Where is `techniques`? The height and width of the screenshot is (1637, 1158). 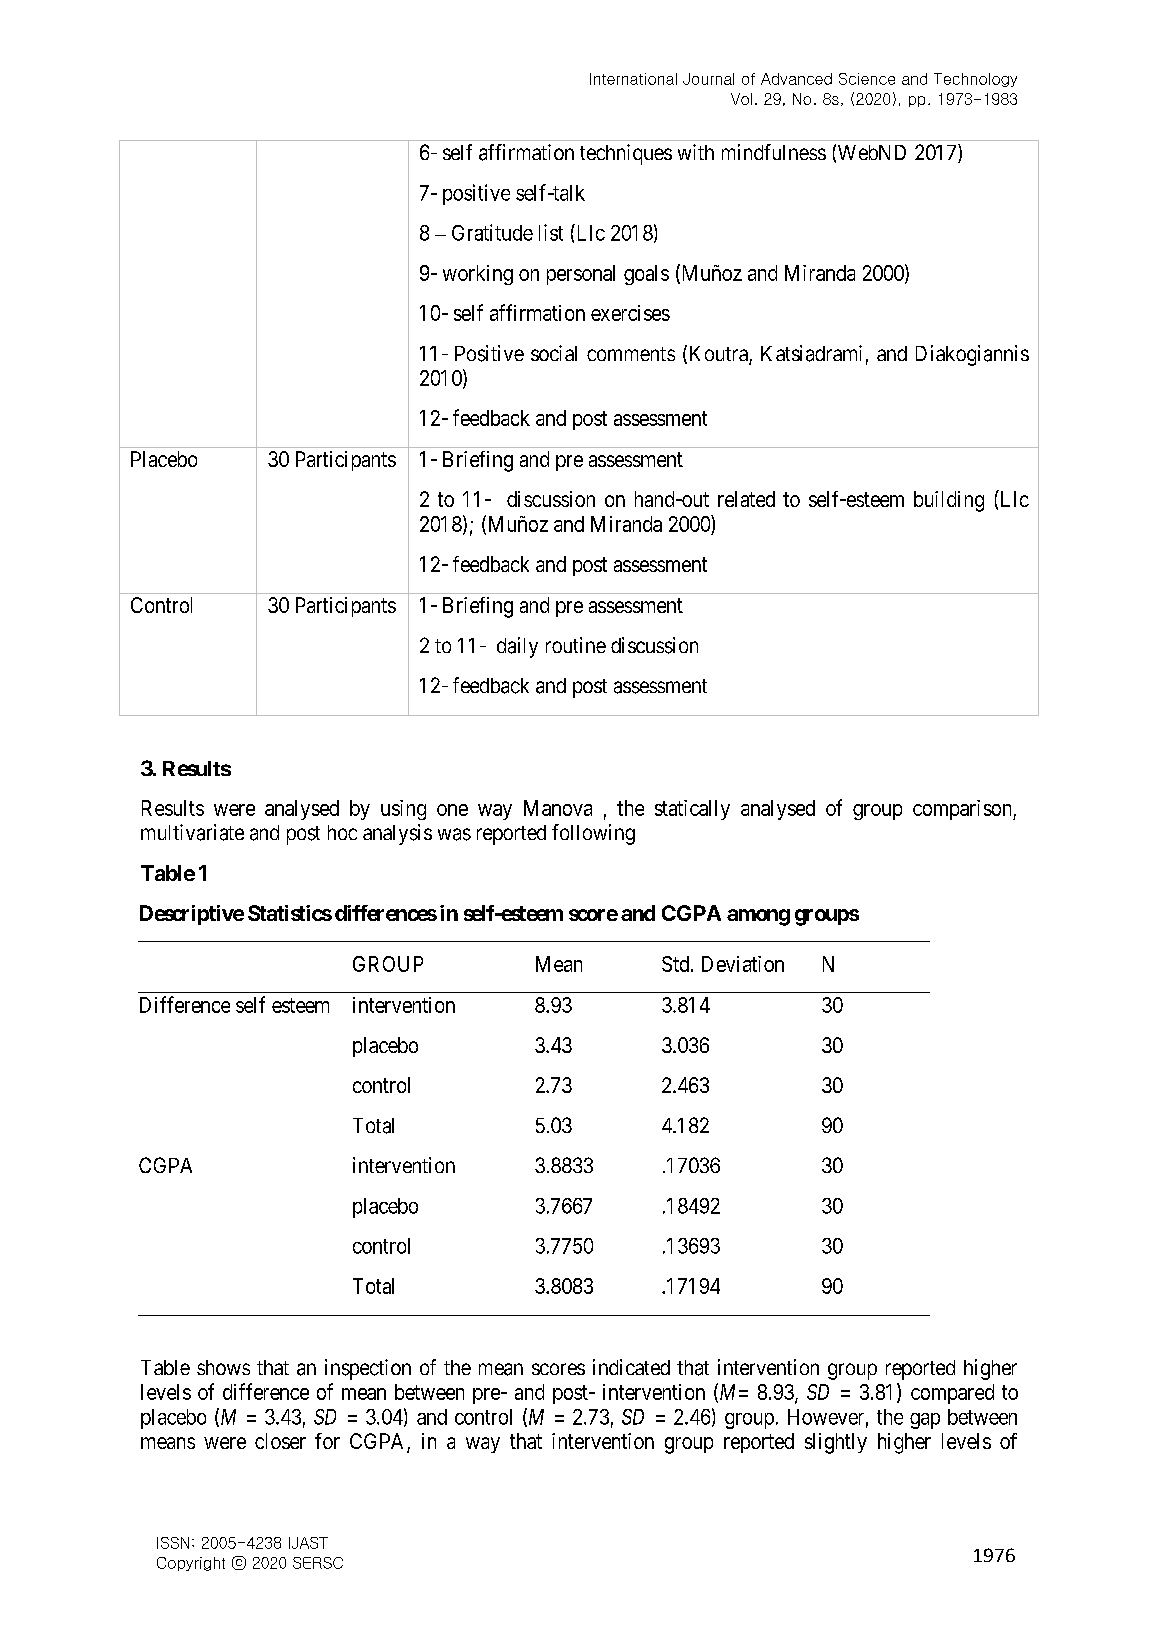
techniques is located at coordinates (626, 154).
